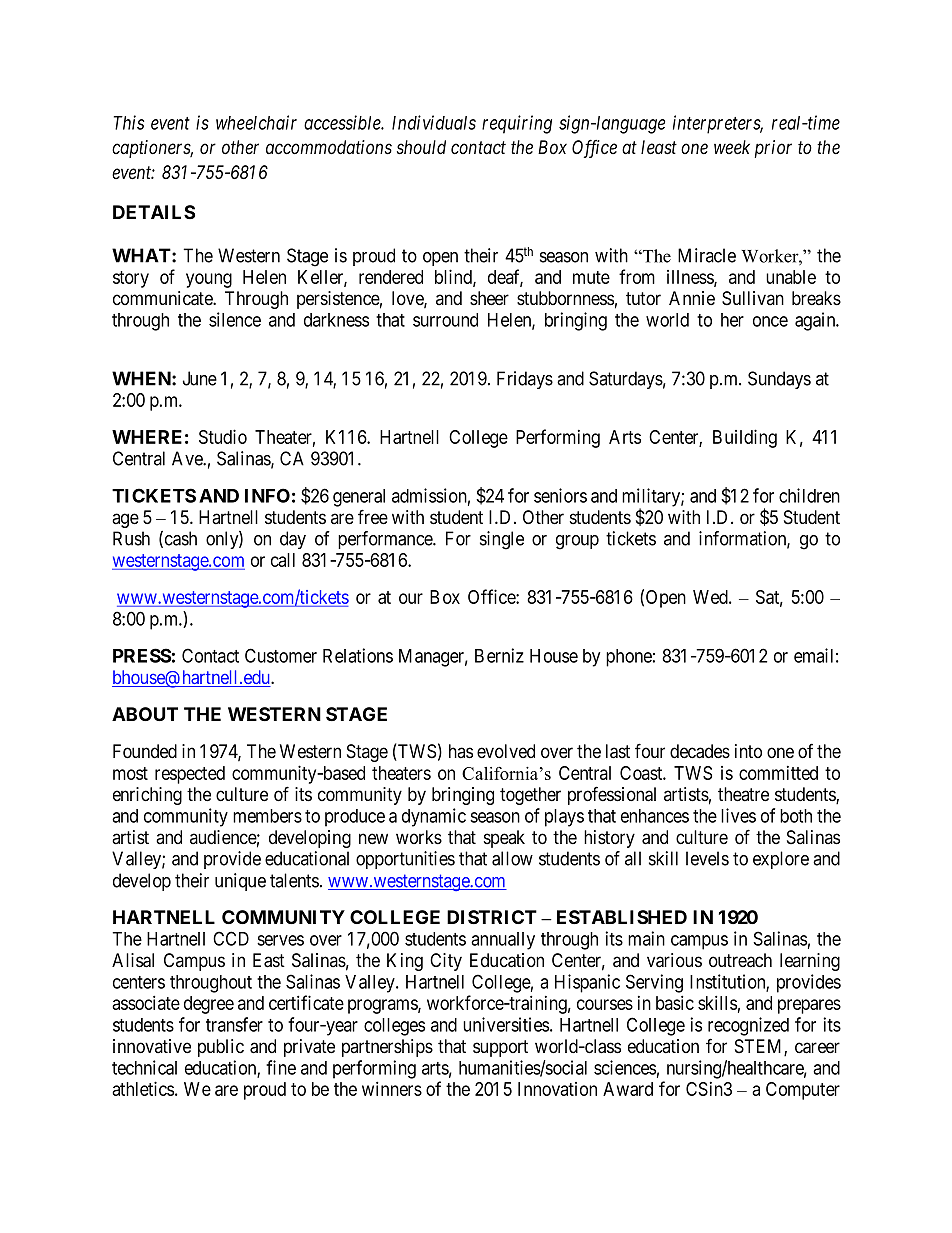  Describe the element at coordinates (221, 1048) in the screenshot. I see `public` at that location.
